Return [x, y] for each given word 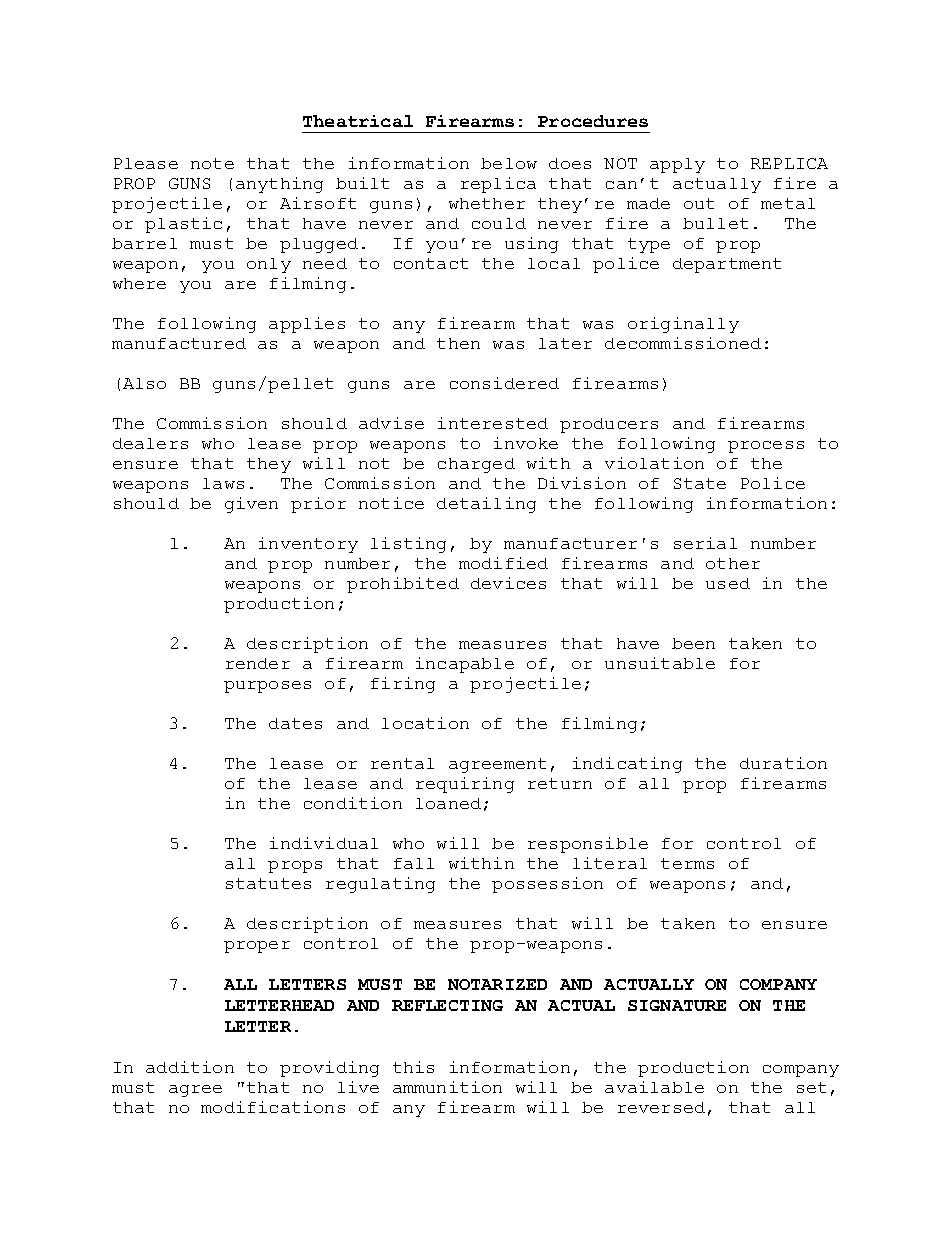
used [728, 583]
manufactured [179, 343]
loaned [448, 803]
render [258, 663]
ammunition [447, 1087]
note [212, 163]
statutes [268, 883]
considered [504, 383]
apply [677, 165]
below [509, 163]
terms [687, 863]
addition [190, 1067]
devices [508, 583]
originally [683, 325]
